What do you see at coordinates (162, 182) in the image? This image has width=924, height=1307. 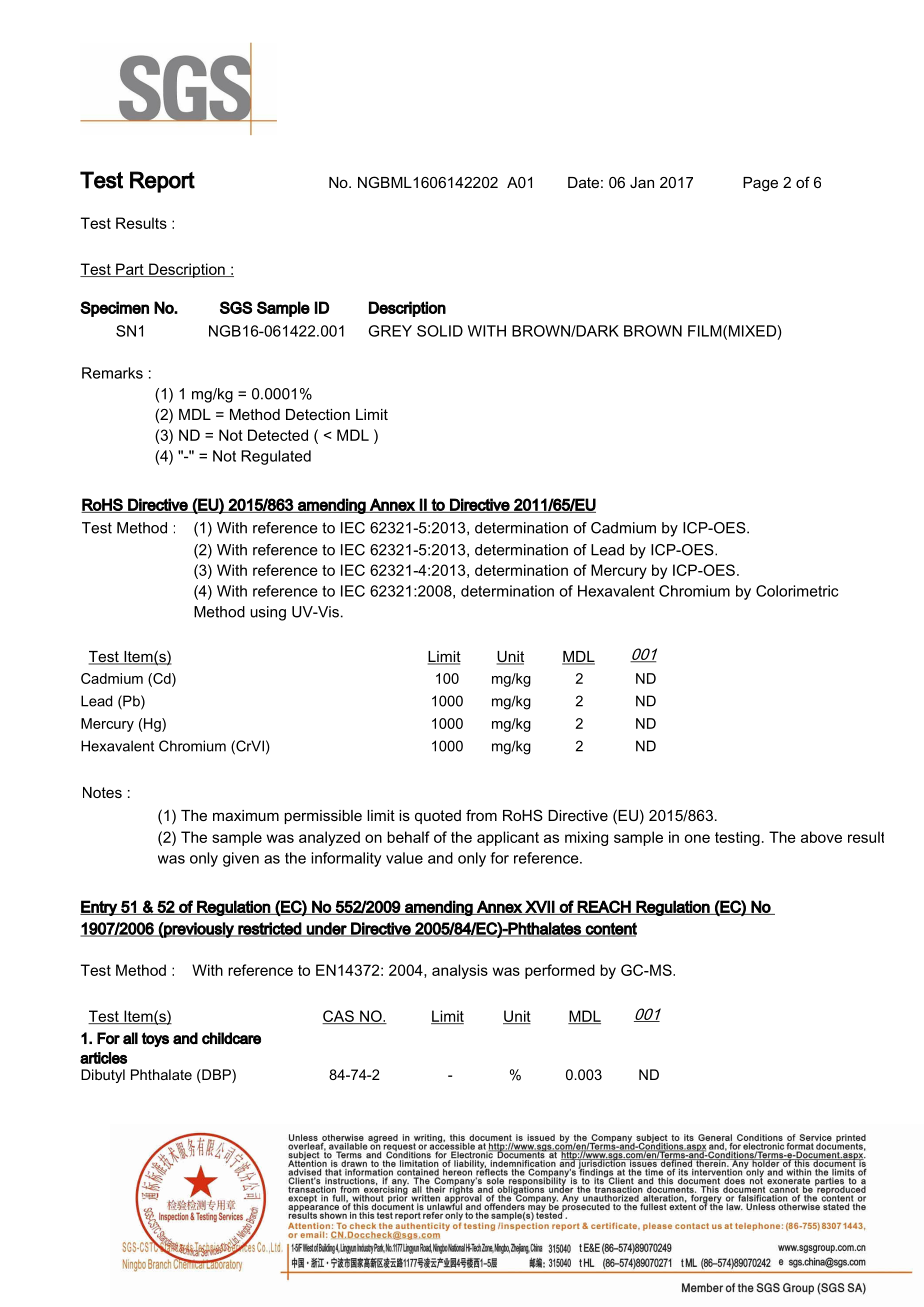 I see `Report` at bounding box center [162, 182].
